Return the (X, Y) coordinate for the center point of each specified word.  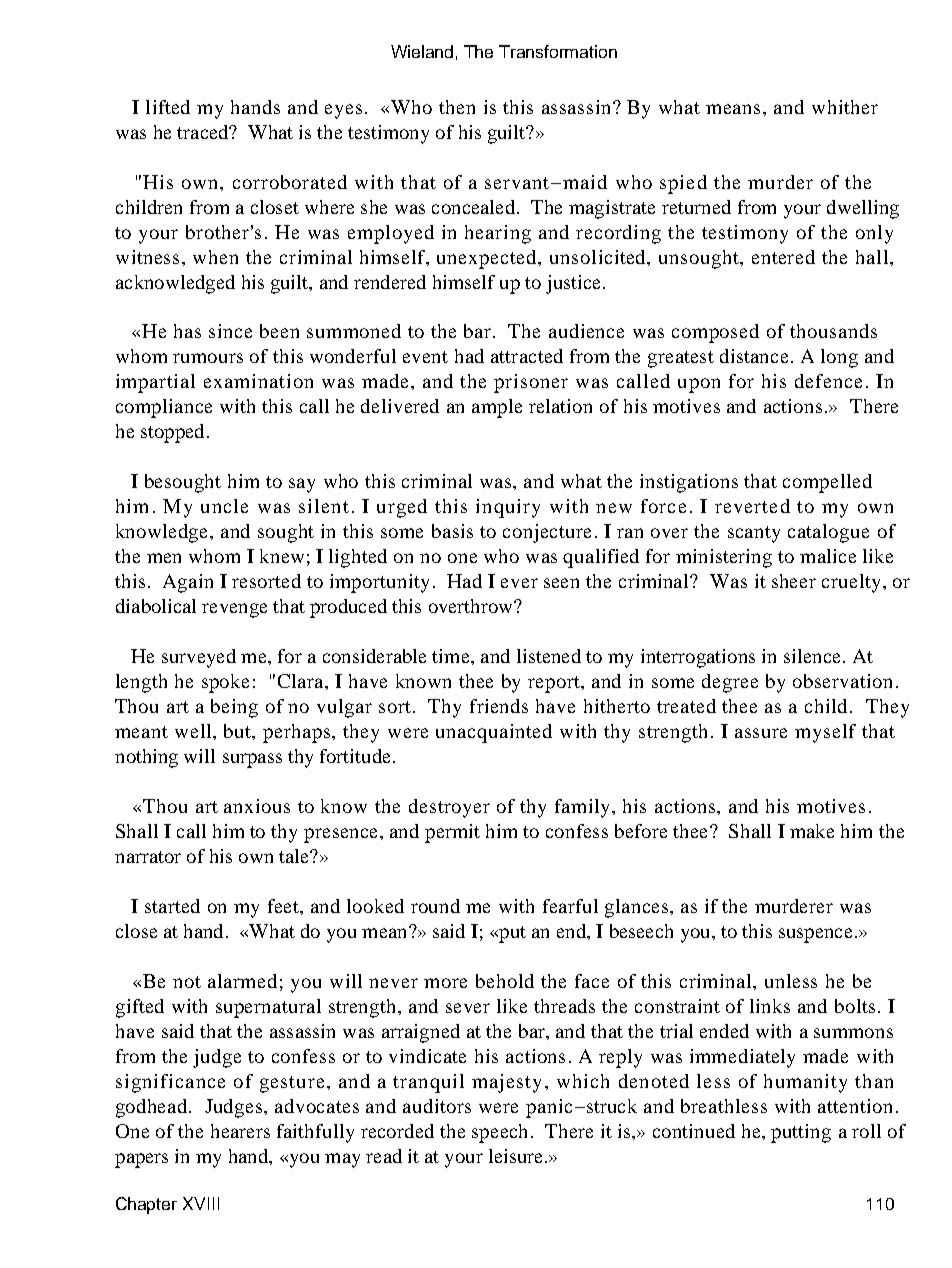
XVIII (201, 1203)
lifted (168, 107)
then (457, 107)
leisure (515, 1156)
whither (845, 107)
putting (801, 1133)
